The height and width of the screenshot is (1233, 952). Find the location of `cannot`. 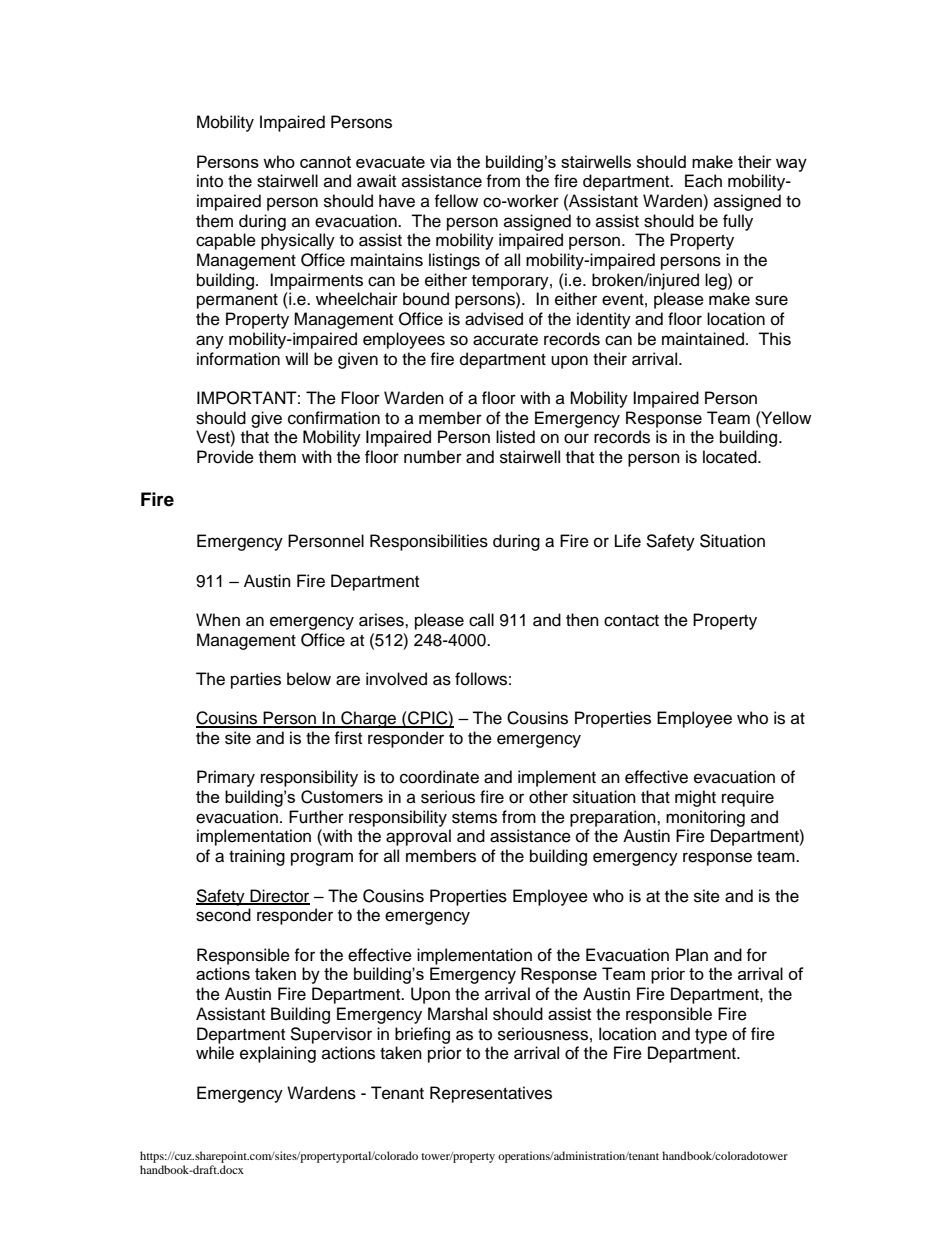

cannot is located at coordinates (325, 162).
